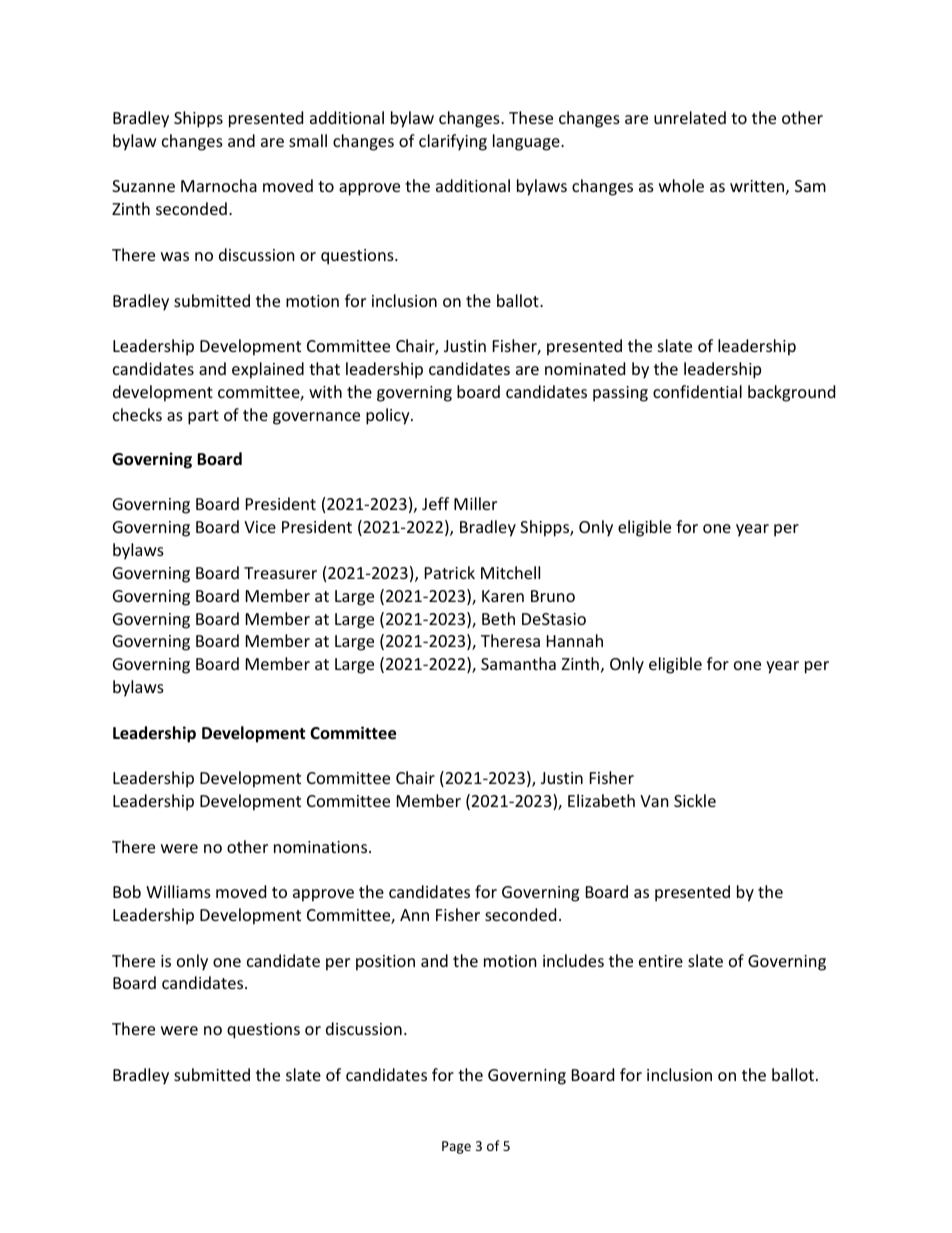 The width and height of the screenshot is (952, 1233). I want to click on Sickle, so click(695, 800).
